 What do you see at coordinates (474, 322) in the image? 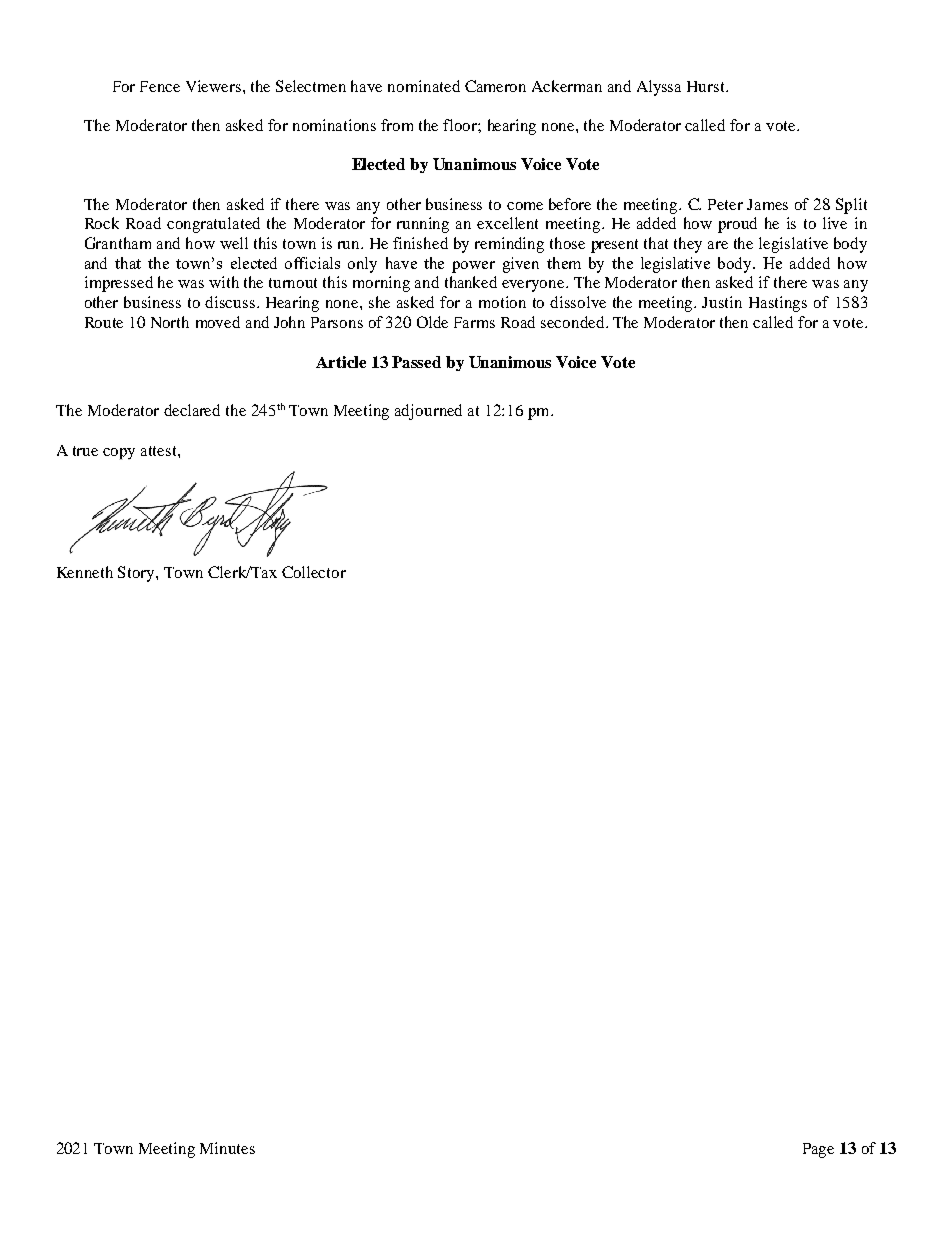
I see `Farms` at bounding box center [474, 322].
